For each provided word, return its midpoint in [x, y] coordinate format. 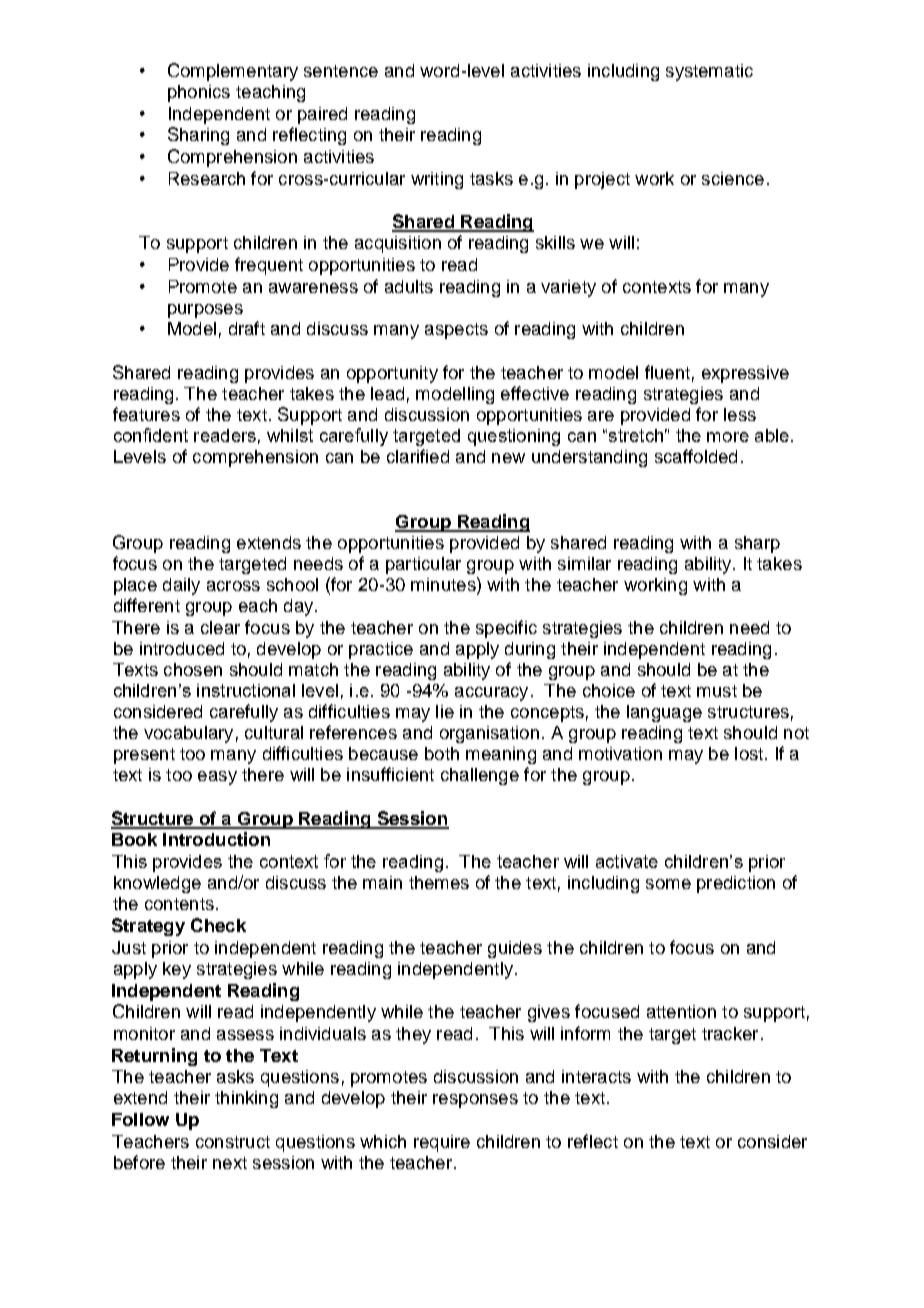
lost [749, 753]
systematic [709, 72]
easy [217, 778]
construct [233, 1142]
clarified [418, 456]
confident [151, 435]
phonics [199, 93]
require [442, 1143]
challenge [480, 776]
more [728, 437]
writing [437, 180]
